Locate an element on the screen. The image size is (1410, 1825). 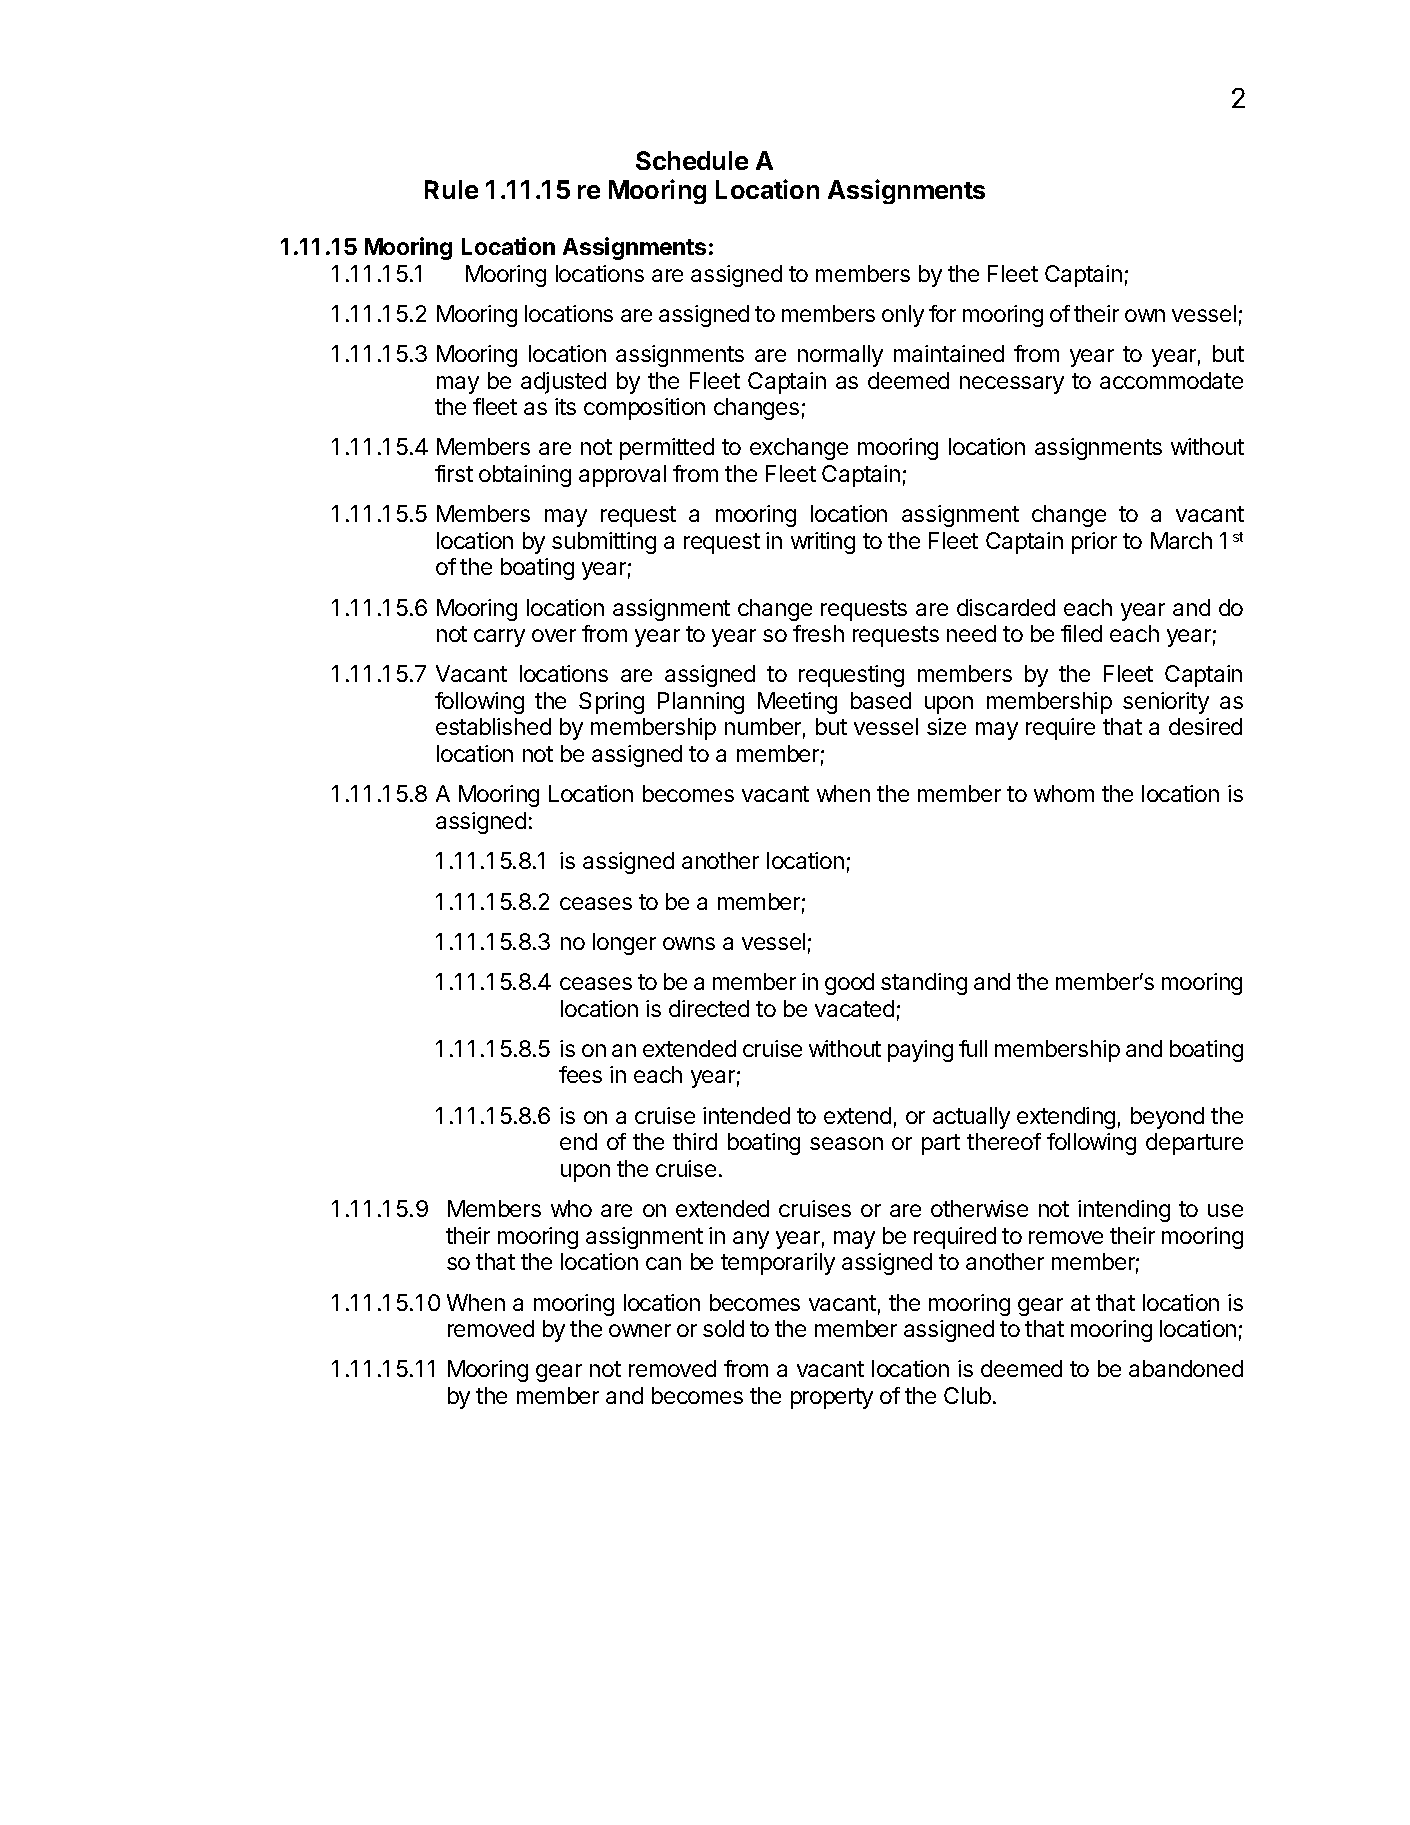
Schedule is located at coordinates (692, 160).
